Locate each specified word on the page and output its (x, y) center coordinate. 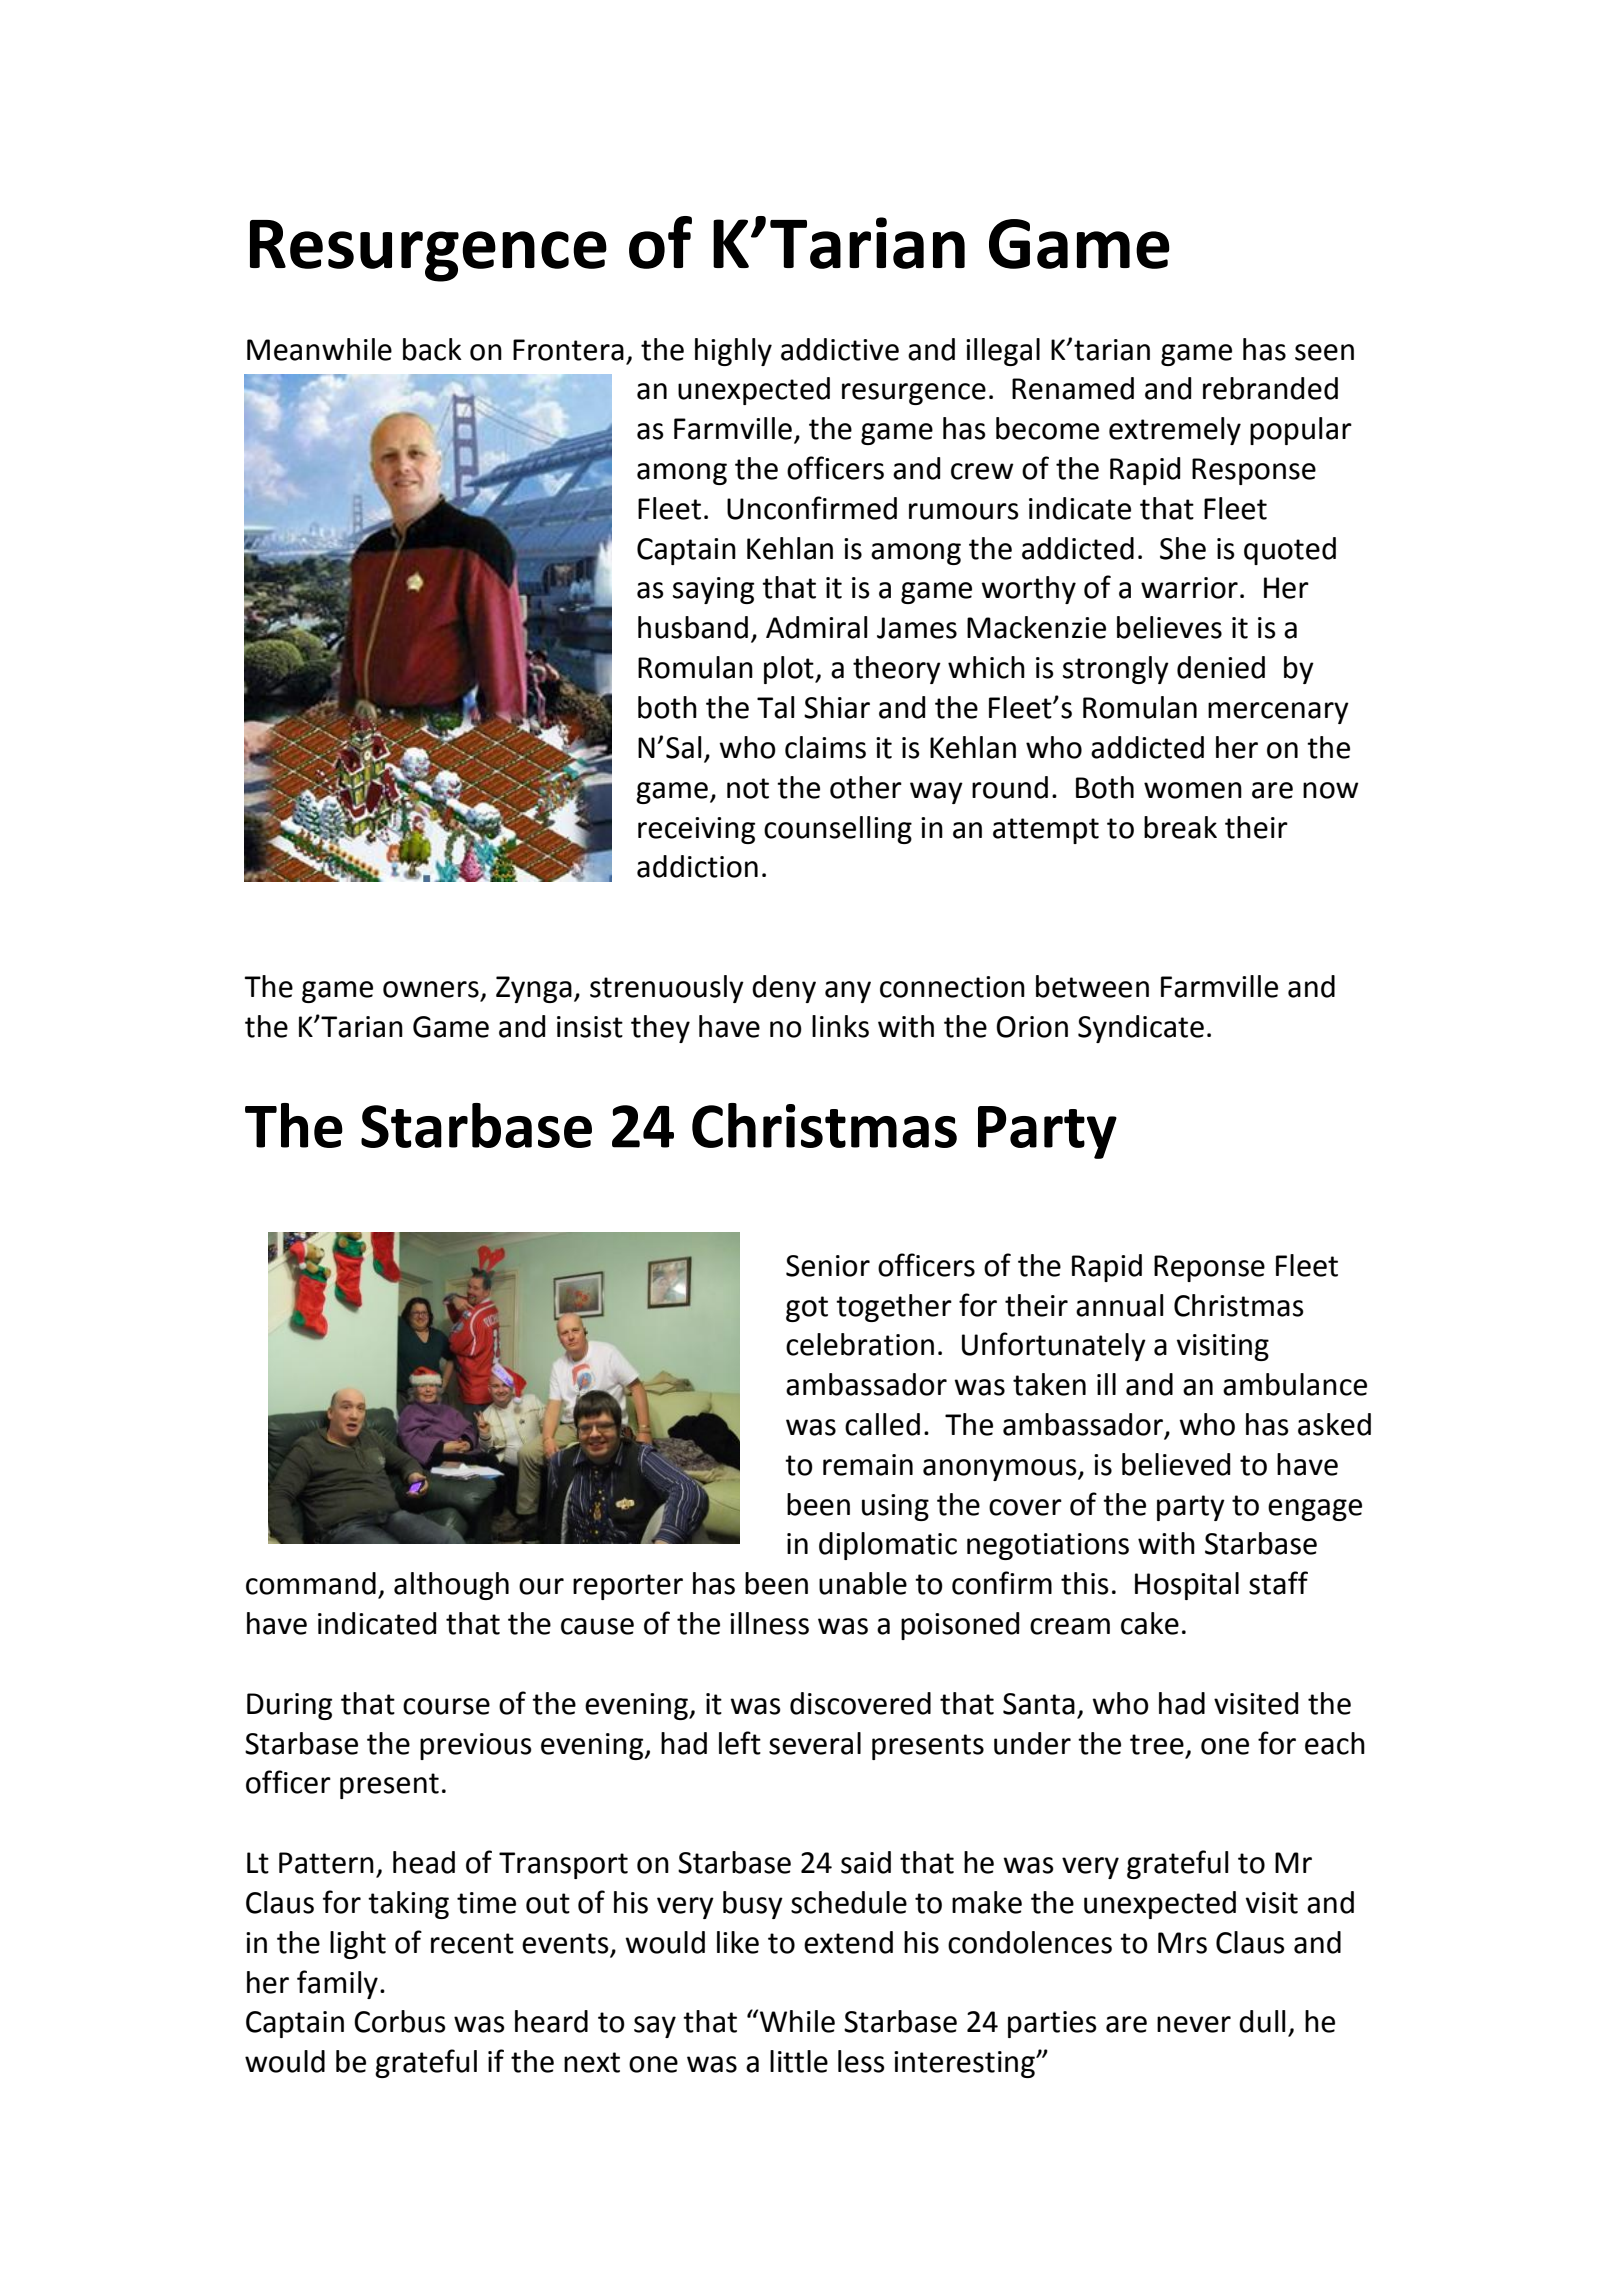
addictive (840, 349)
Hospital (1187, 1586)
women (1193, 790)
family (337, 1984)
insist (590, 1027)
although (451, 1586)
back (432, 349)
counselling (838, 830)
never (1194, 2024)
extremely (1175, 431)
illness (769, 1623)
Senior (828, 1266)
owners (431, 989)
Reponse (1209, 1268)
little (799, 2061)
